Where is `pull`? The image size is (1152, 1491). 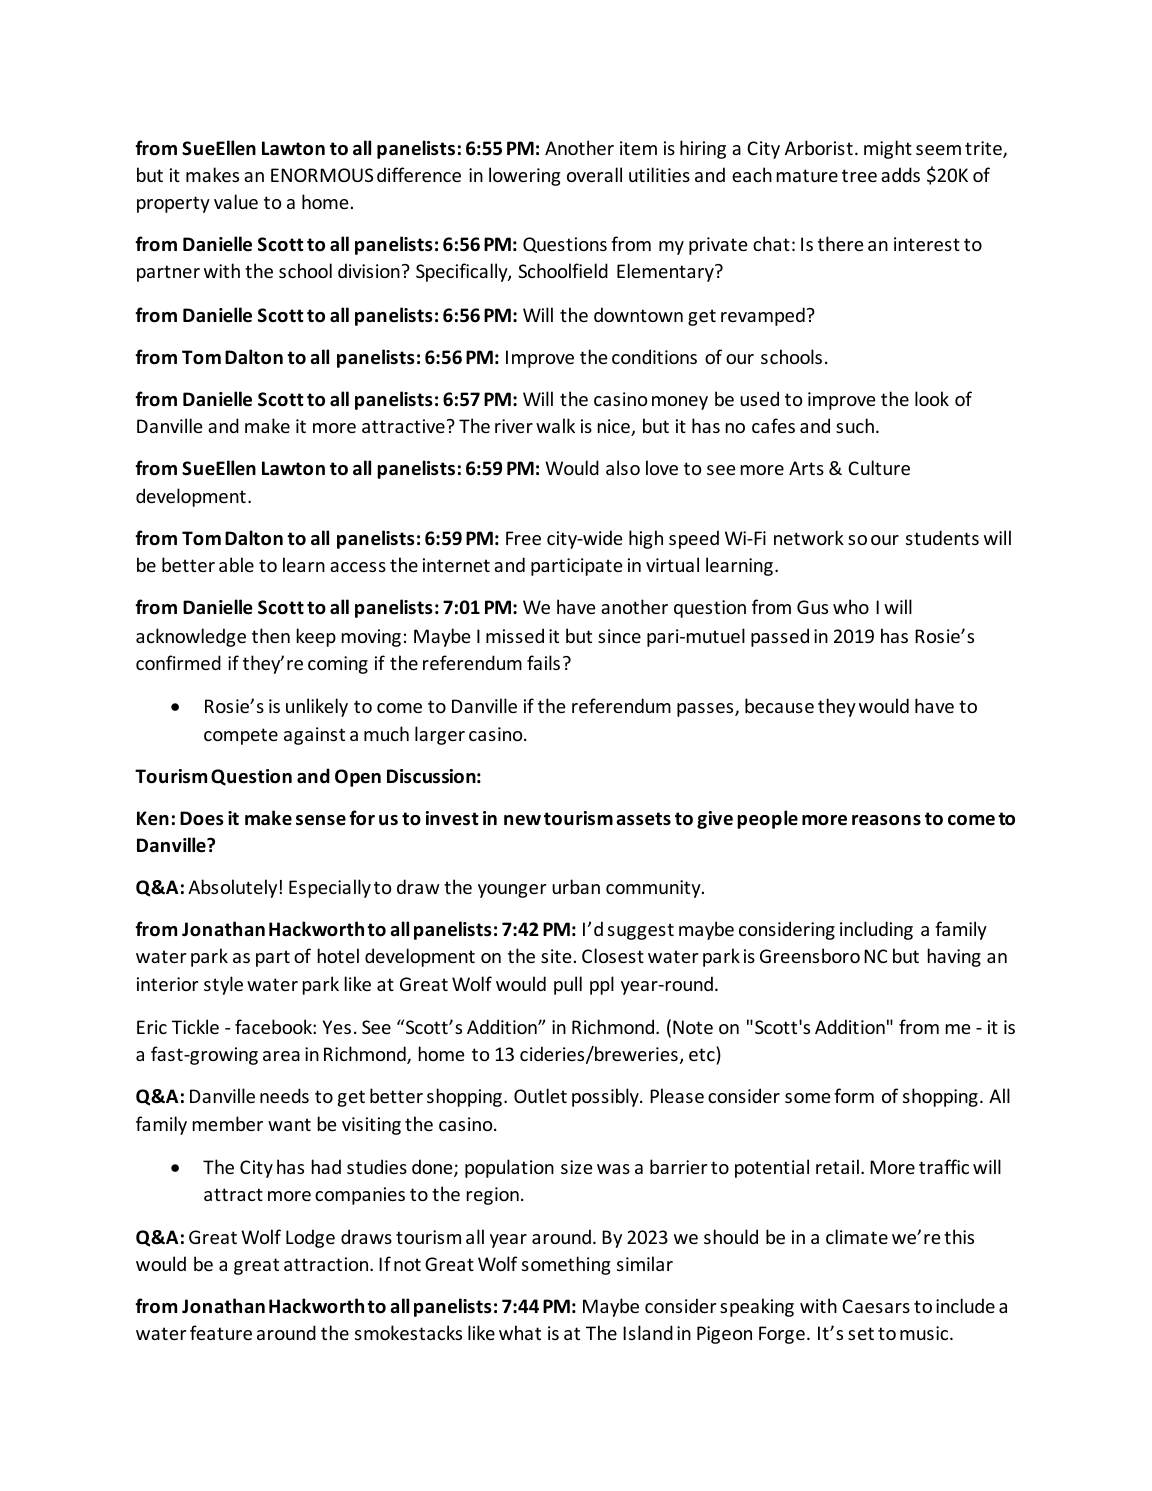 pull is located at coordinates (568, 985).
